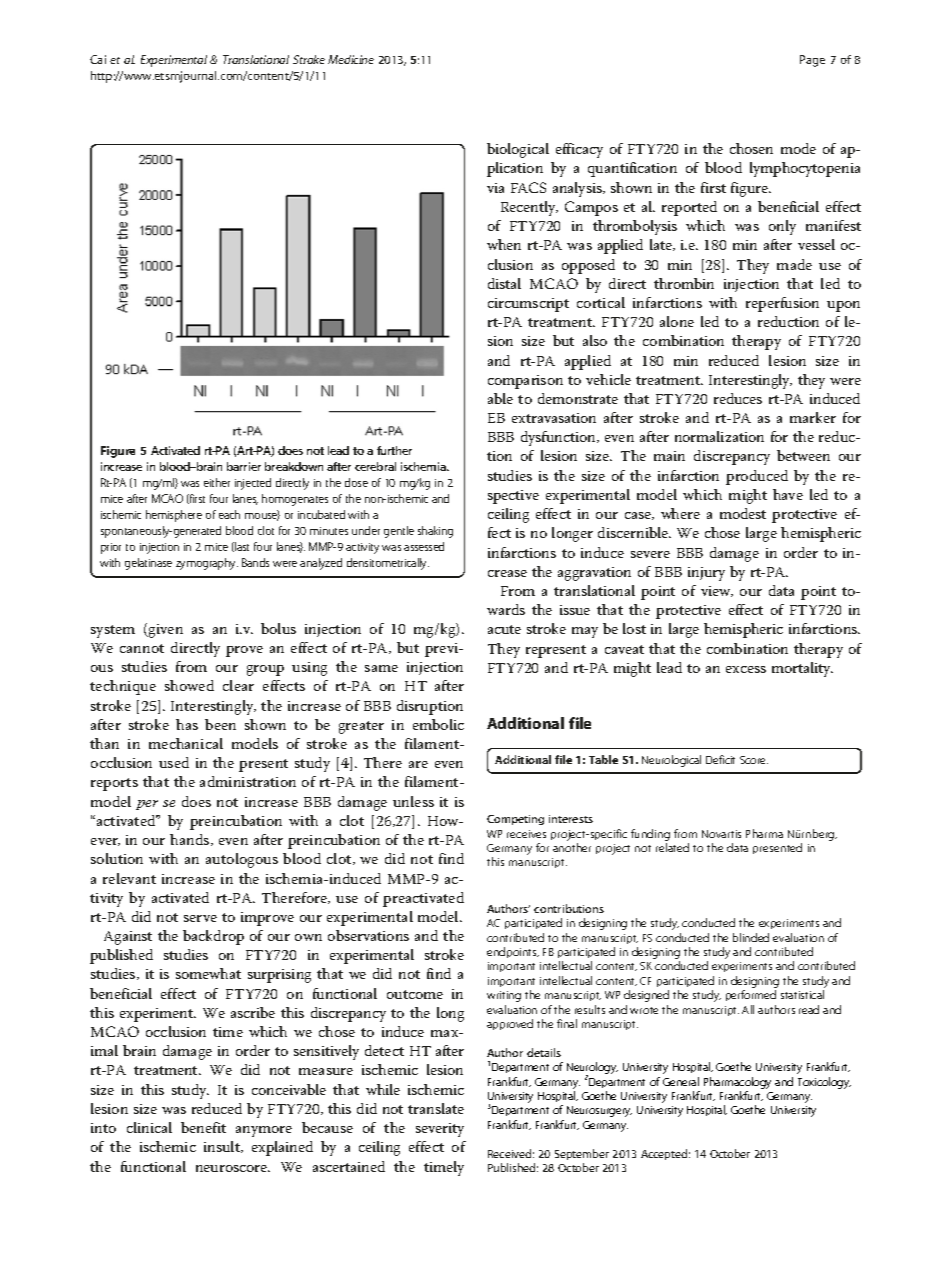 This image has width=952, height=1270. What do you see at coordinates (812, 61) in the image?
I see `Page` at bounding box center [812, 61].
